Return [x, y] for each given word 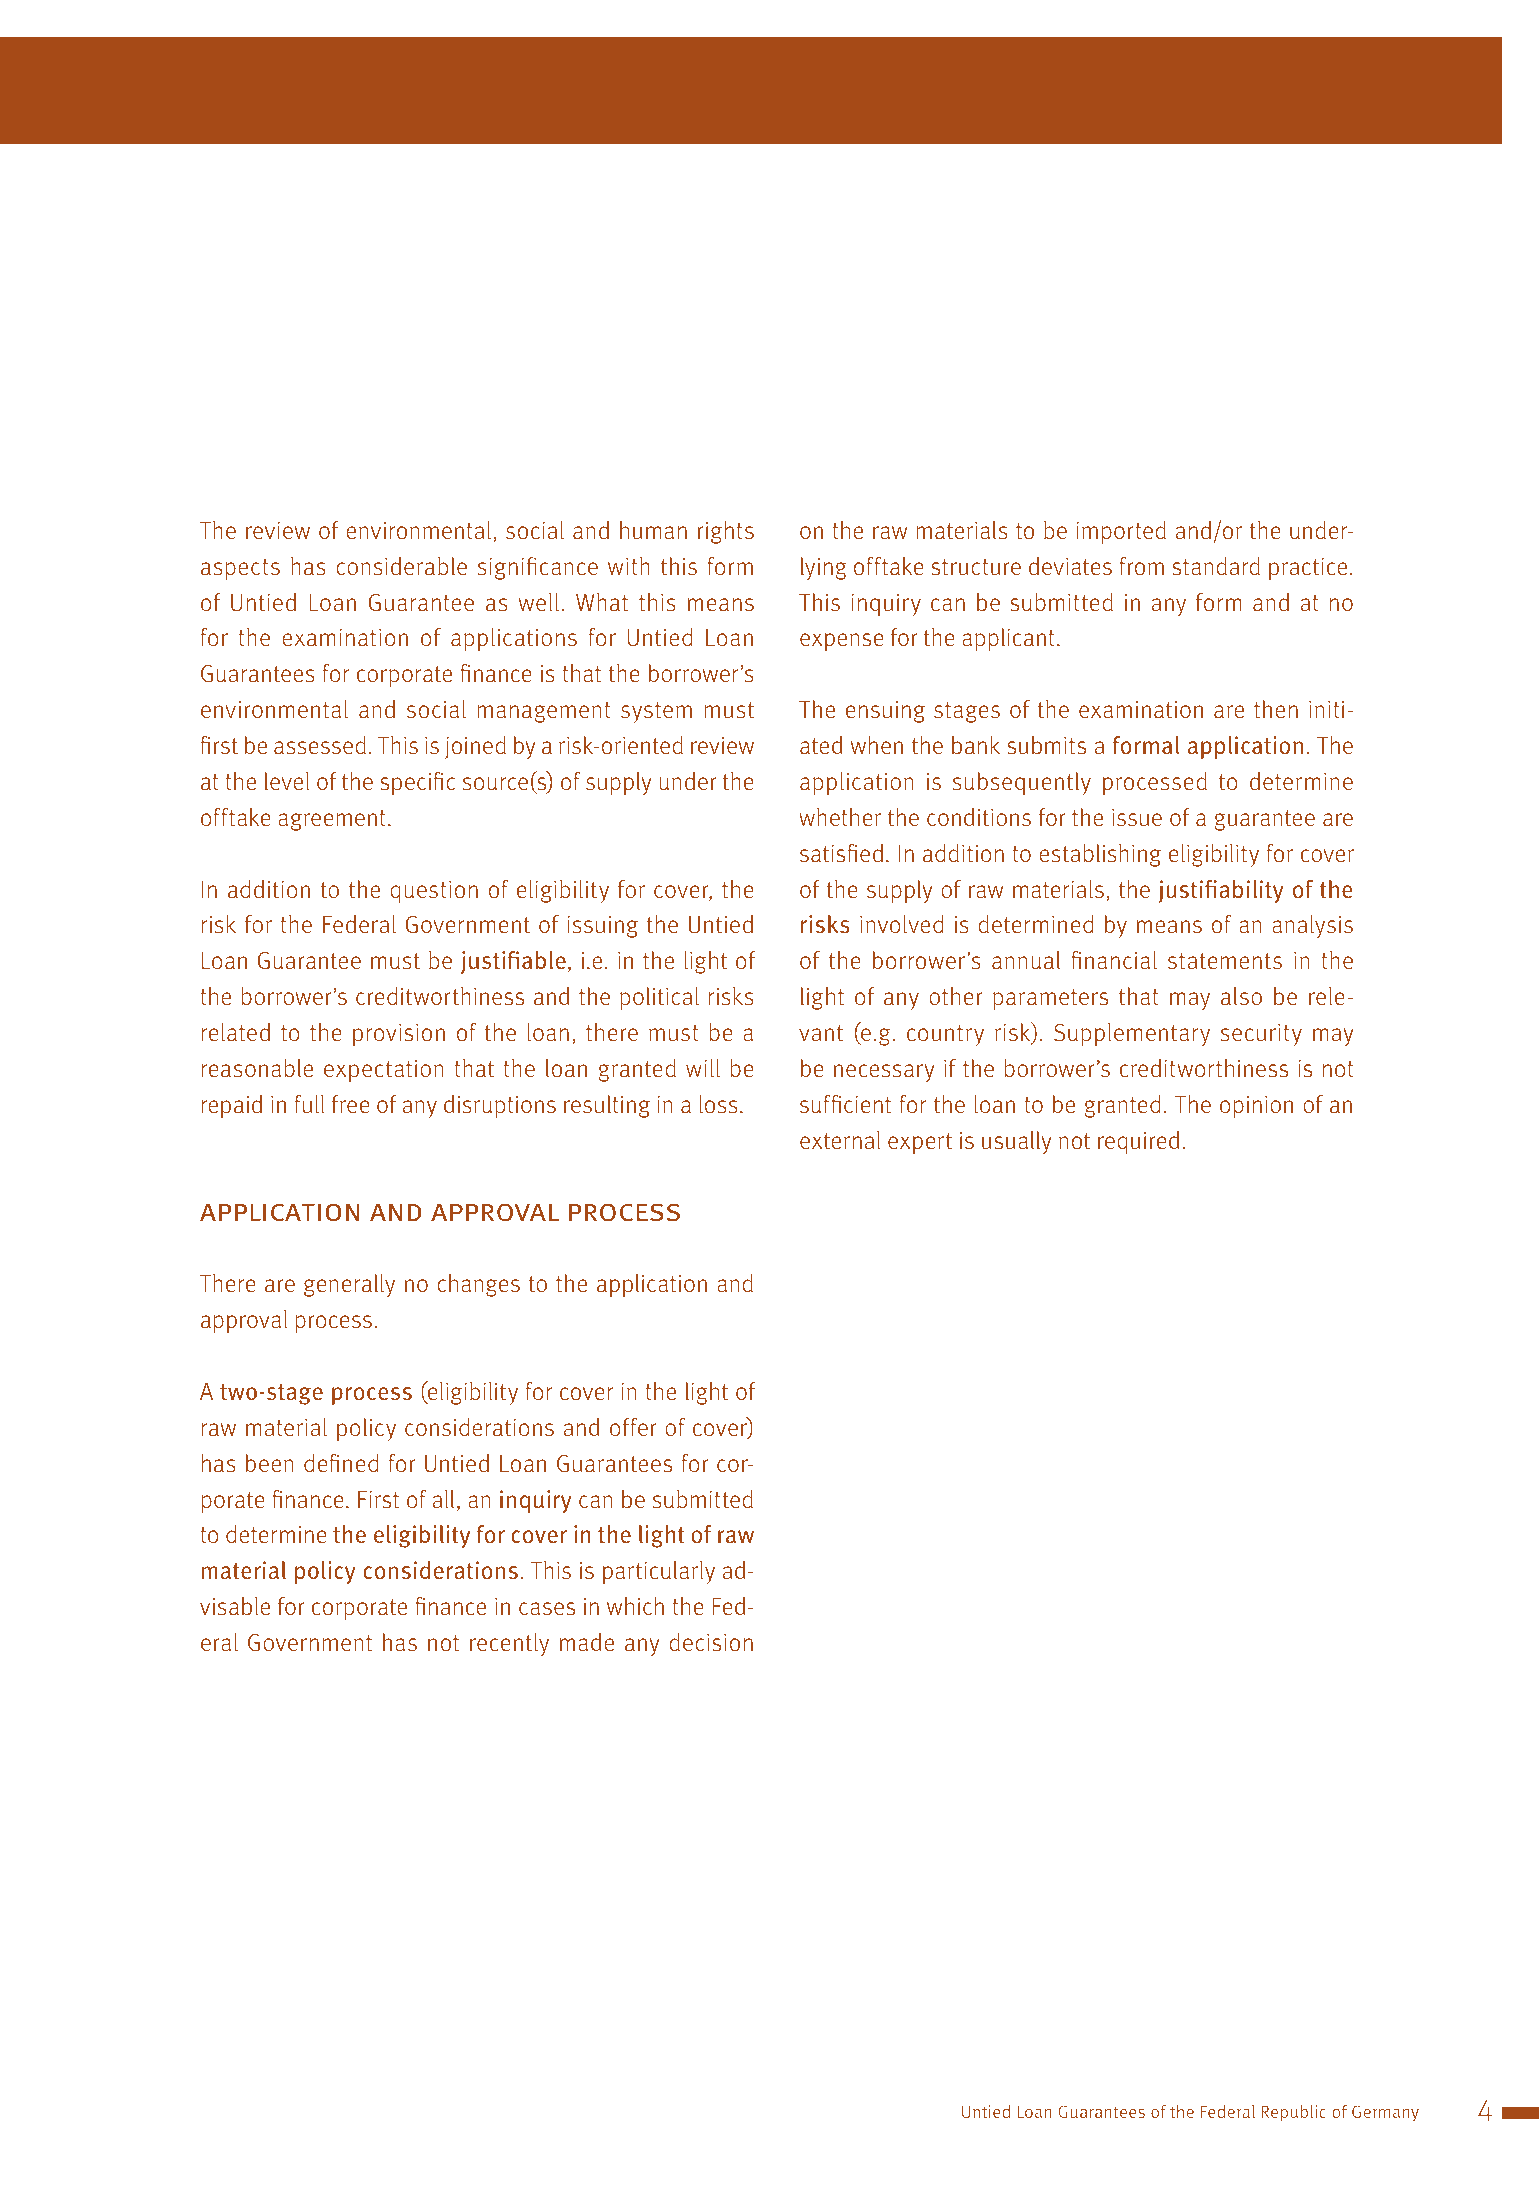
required [1138, 1142]
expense [842, 642]
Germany [1385, 2113]
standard [1216, 566]
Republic [1293, 2113]
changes [478, 1285]
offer [633, 1427]
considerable [401, 566]
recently [509, 1644]
